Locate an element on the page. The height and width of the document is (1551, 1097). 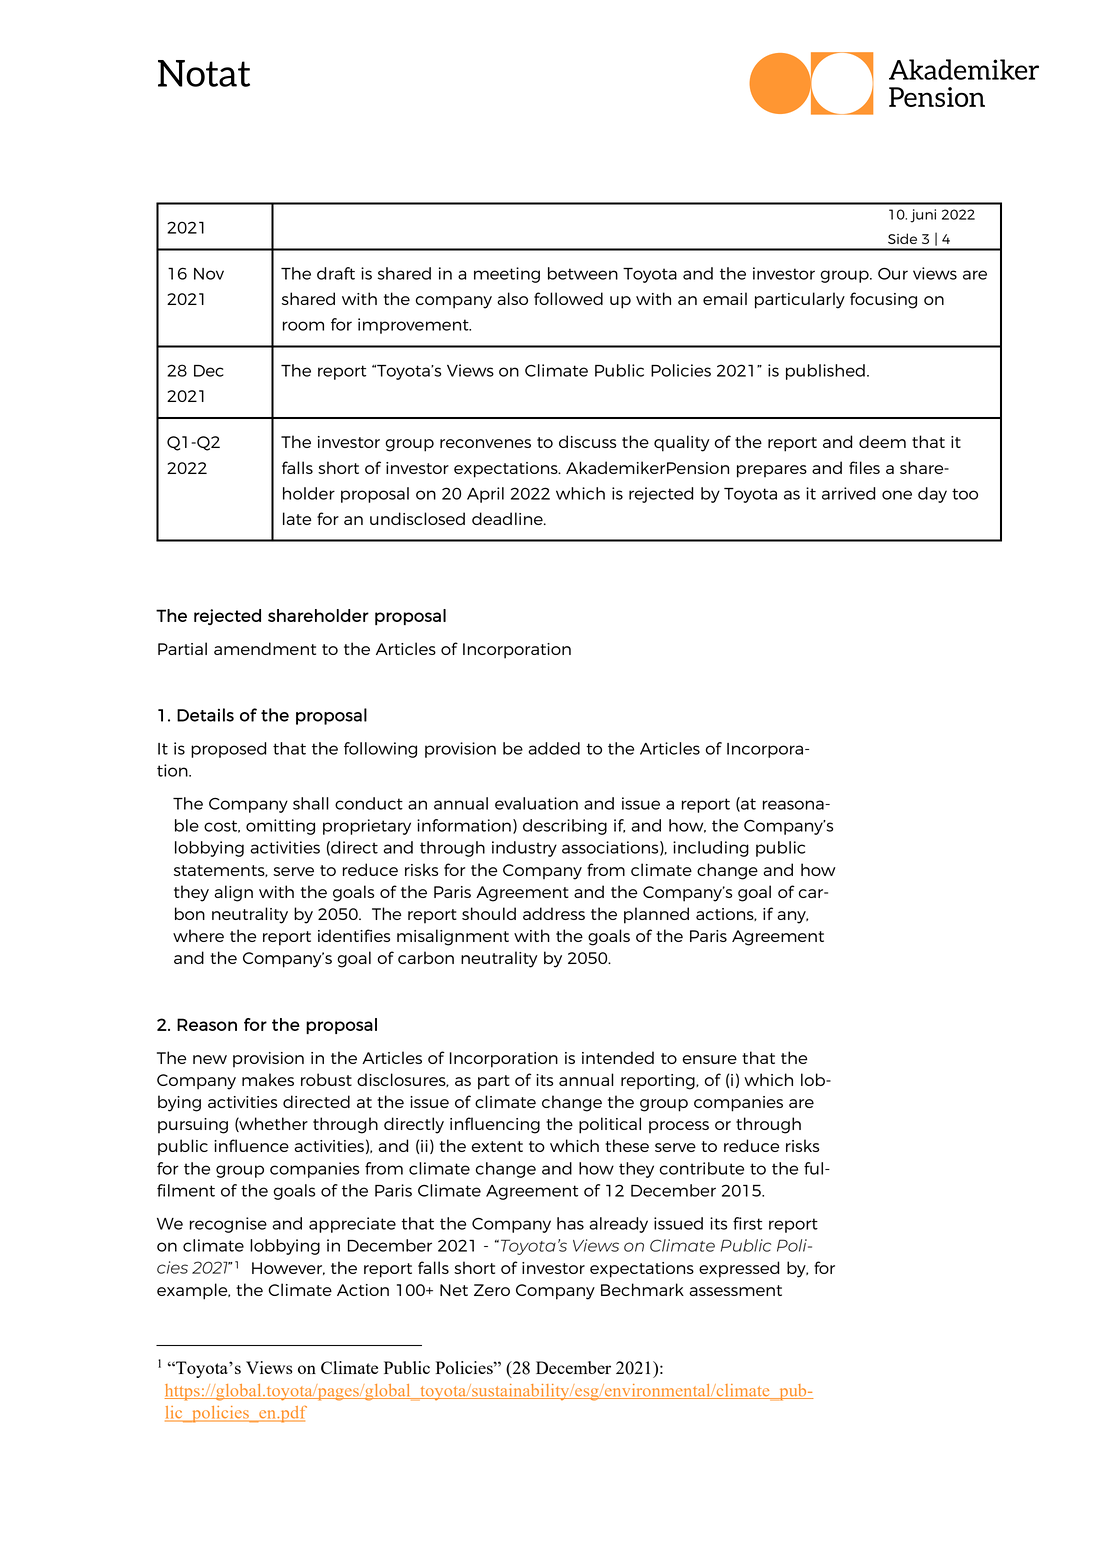
proposed is located at coordinates (229, 750).
